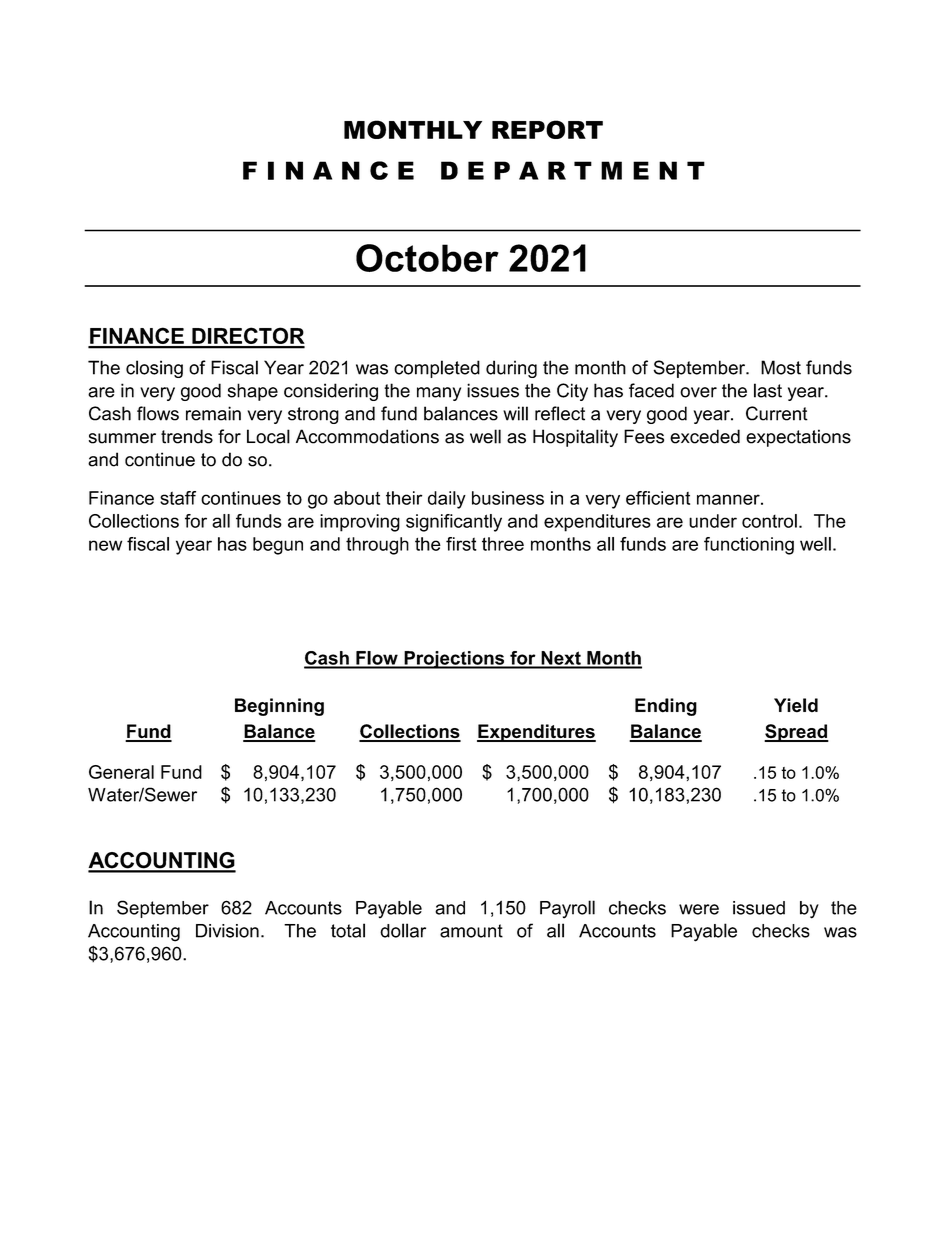  I want to click on amount, so click(471, 931).
